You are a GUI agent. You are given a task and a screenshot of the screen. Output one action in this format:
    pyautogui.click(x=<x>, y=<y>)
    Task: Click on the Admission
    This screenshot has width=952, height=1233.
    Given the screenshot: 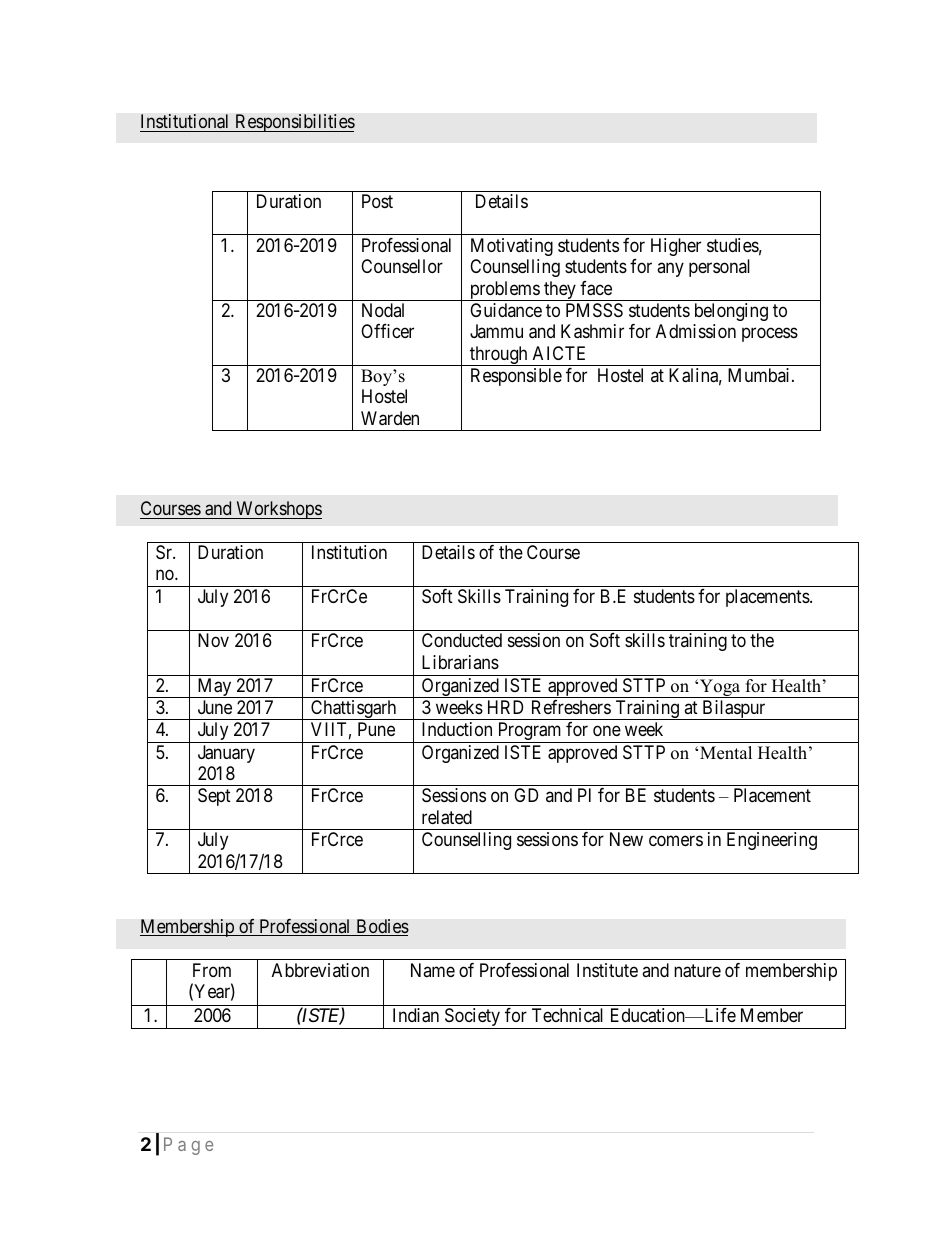 What is the action you would take?
    pyautogui.click(x=696, y=331)
